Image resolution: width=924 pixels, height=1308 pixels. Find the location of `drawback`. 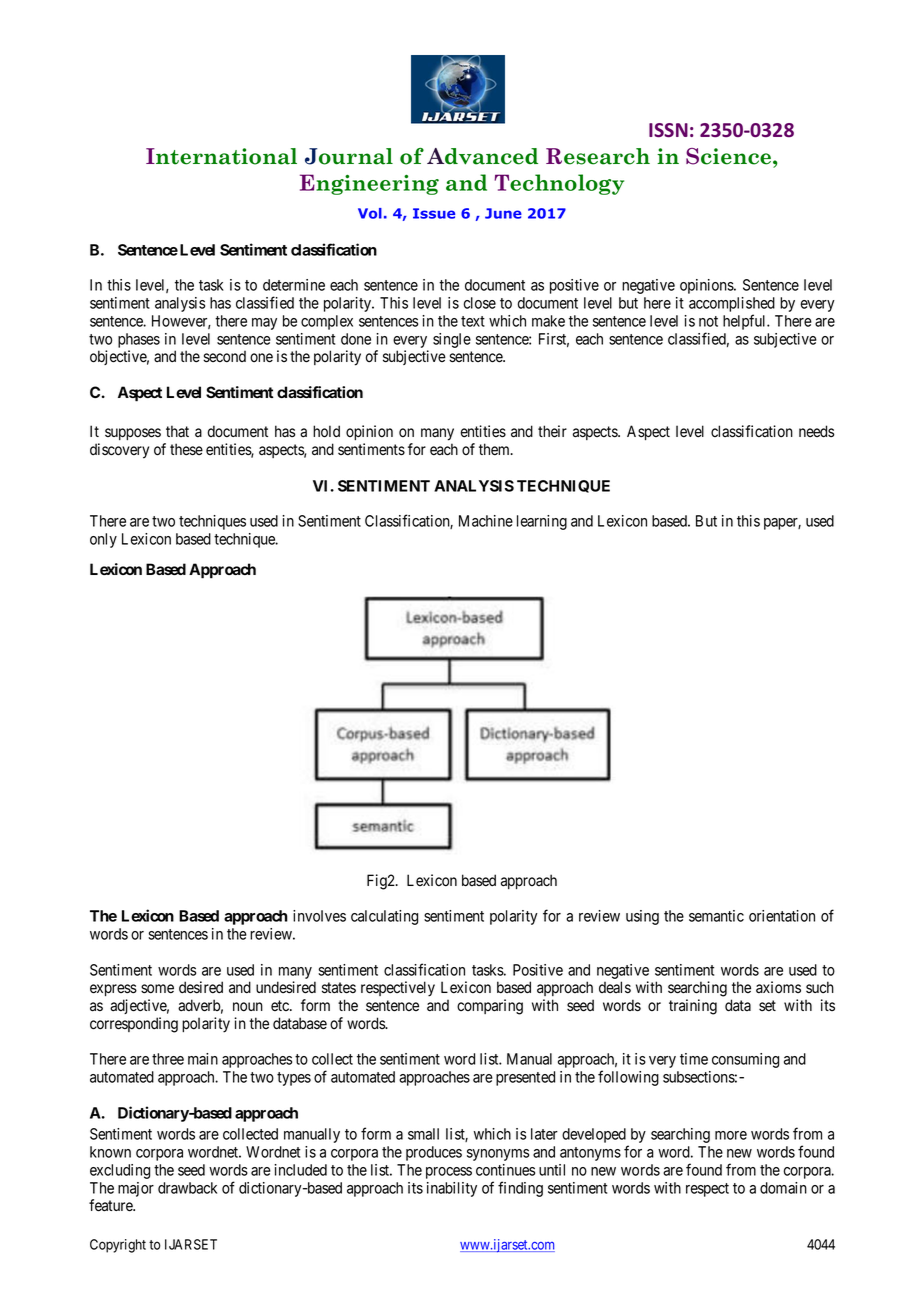

drawback is located at coordinates (187, 1188).
